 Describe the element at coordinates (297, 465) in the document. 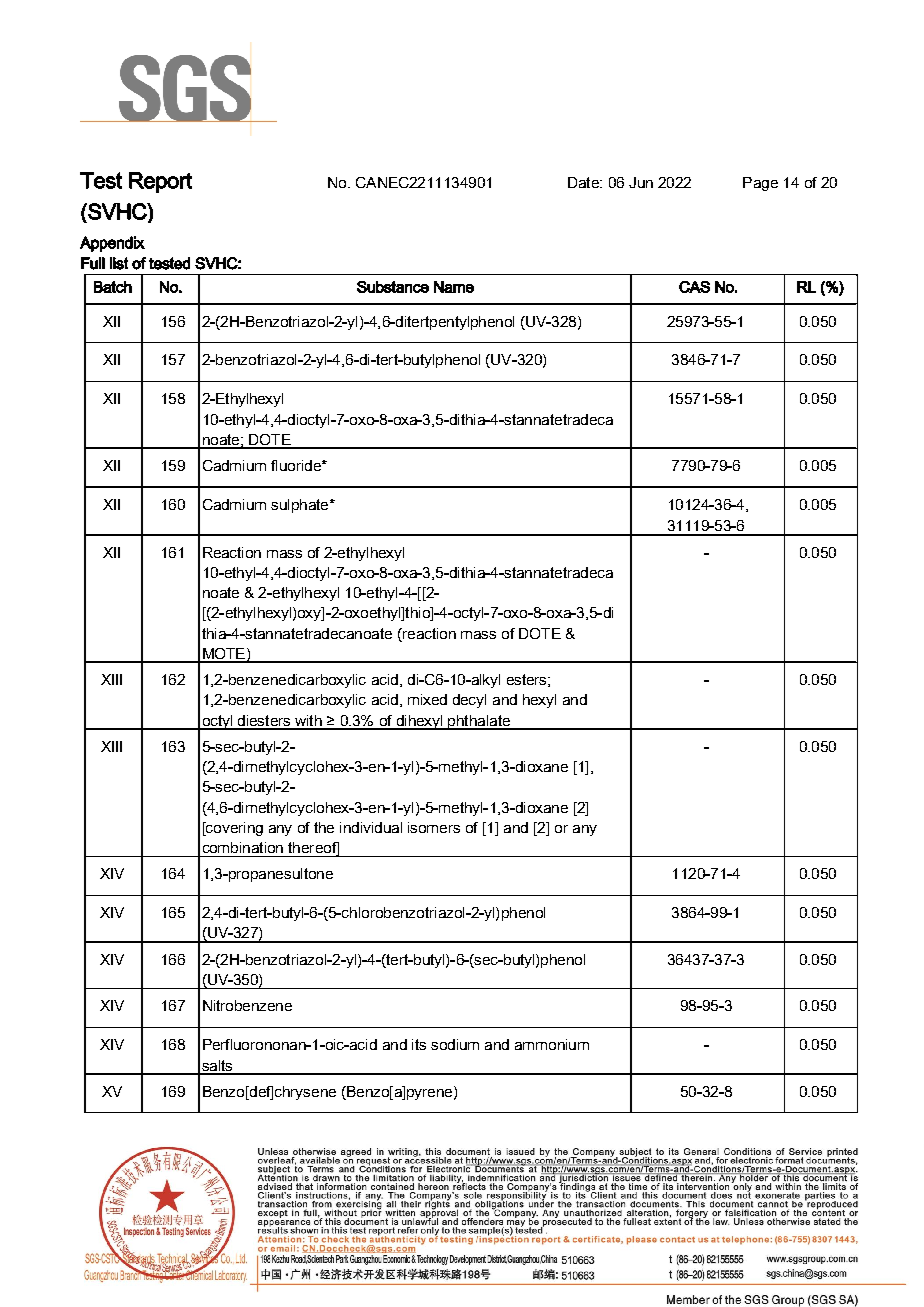

I see `fluoride` at that location.
